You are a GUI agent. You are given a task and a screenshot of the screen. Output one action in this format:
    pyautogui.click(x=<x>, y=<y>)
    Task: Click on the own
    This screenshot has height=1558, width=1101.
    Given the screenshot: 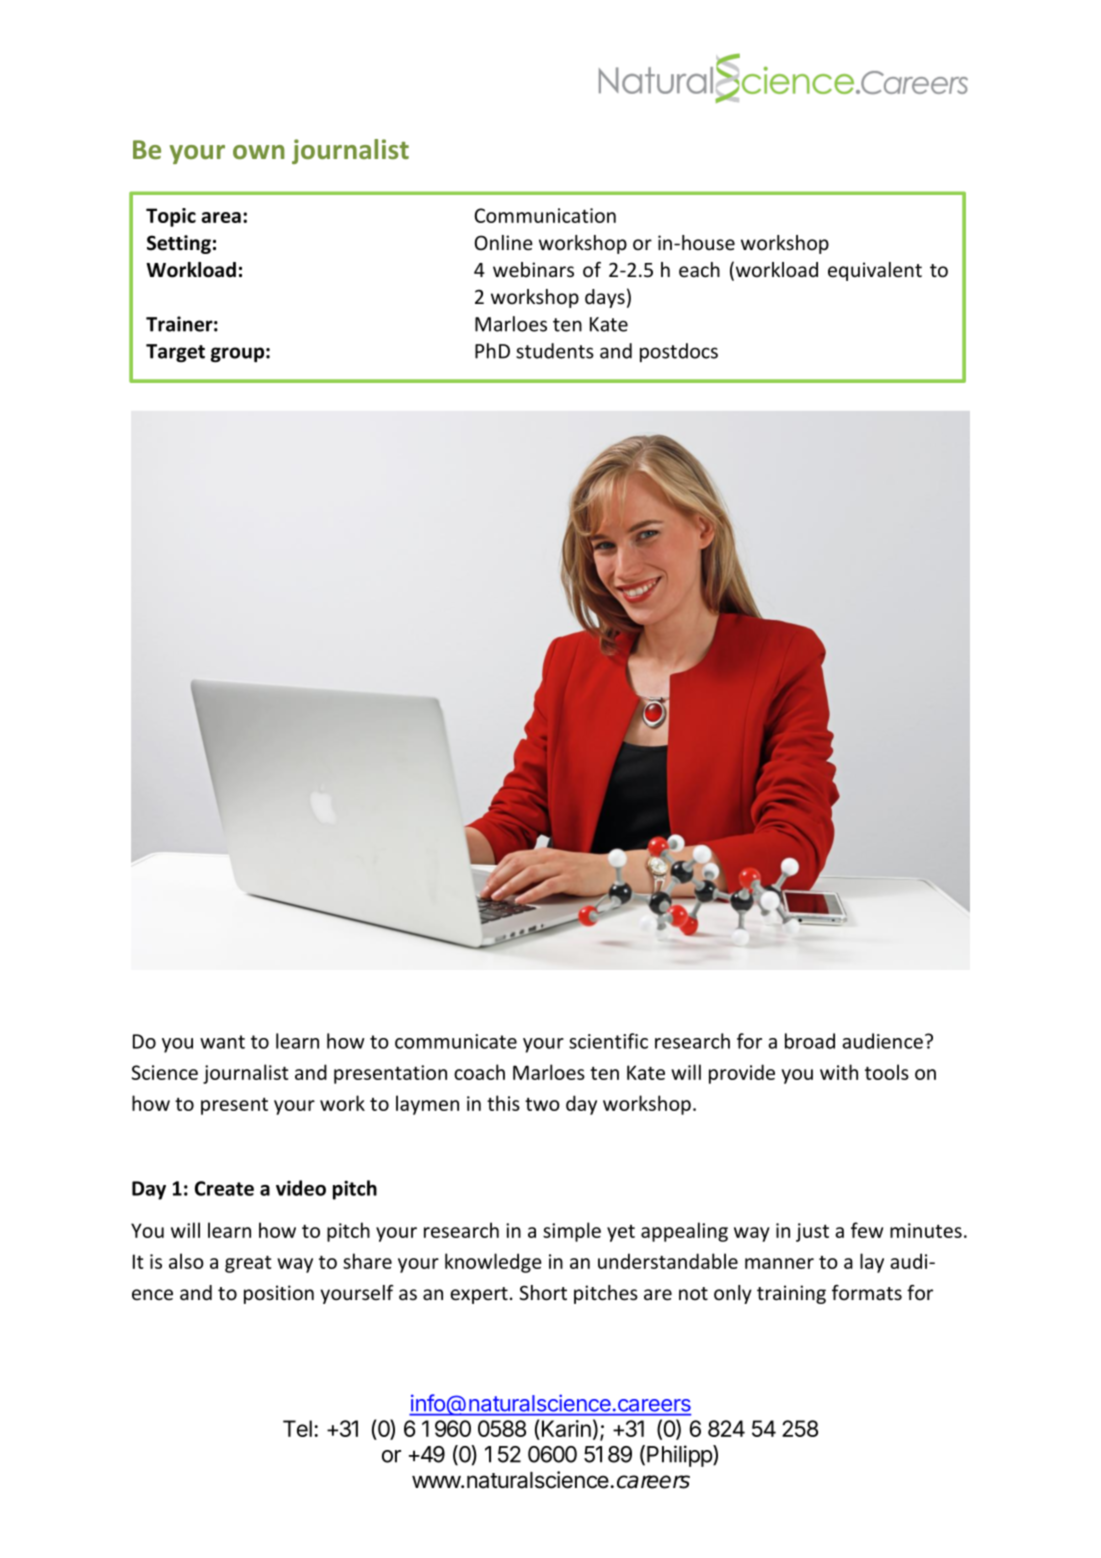 What is the action you would take?
    pyautogui.click(x=259, y=152)
